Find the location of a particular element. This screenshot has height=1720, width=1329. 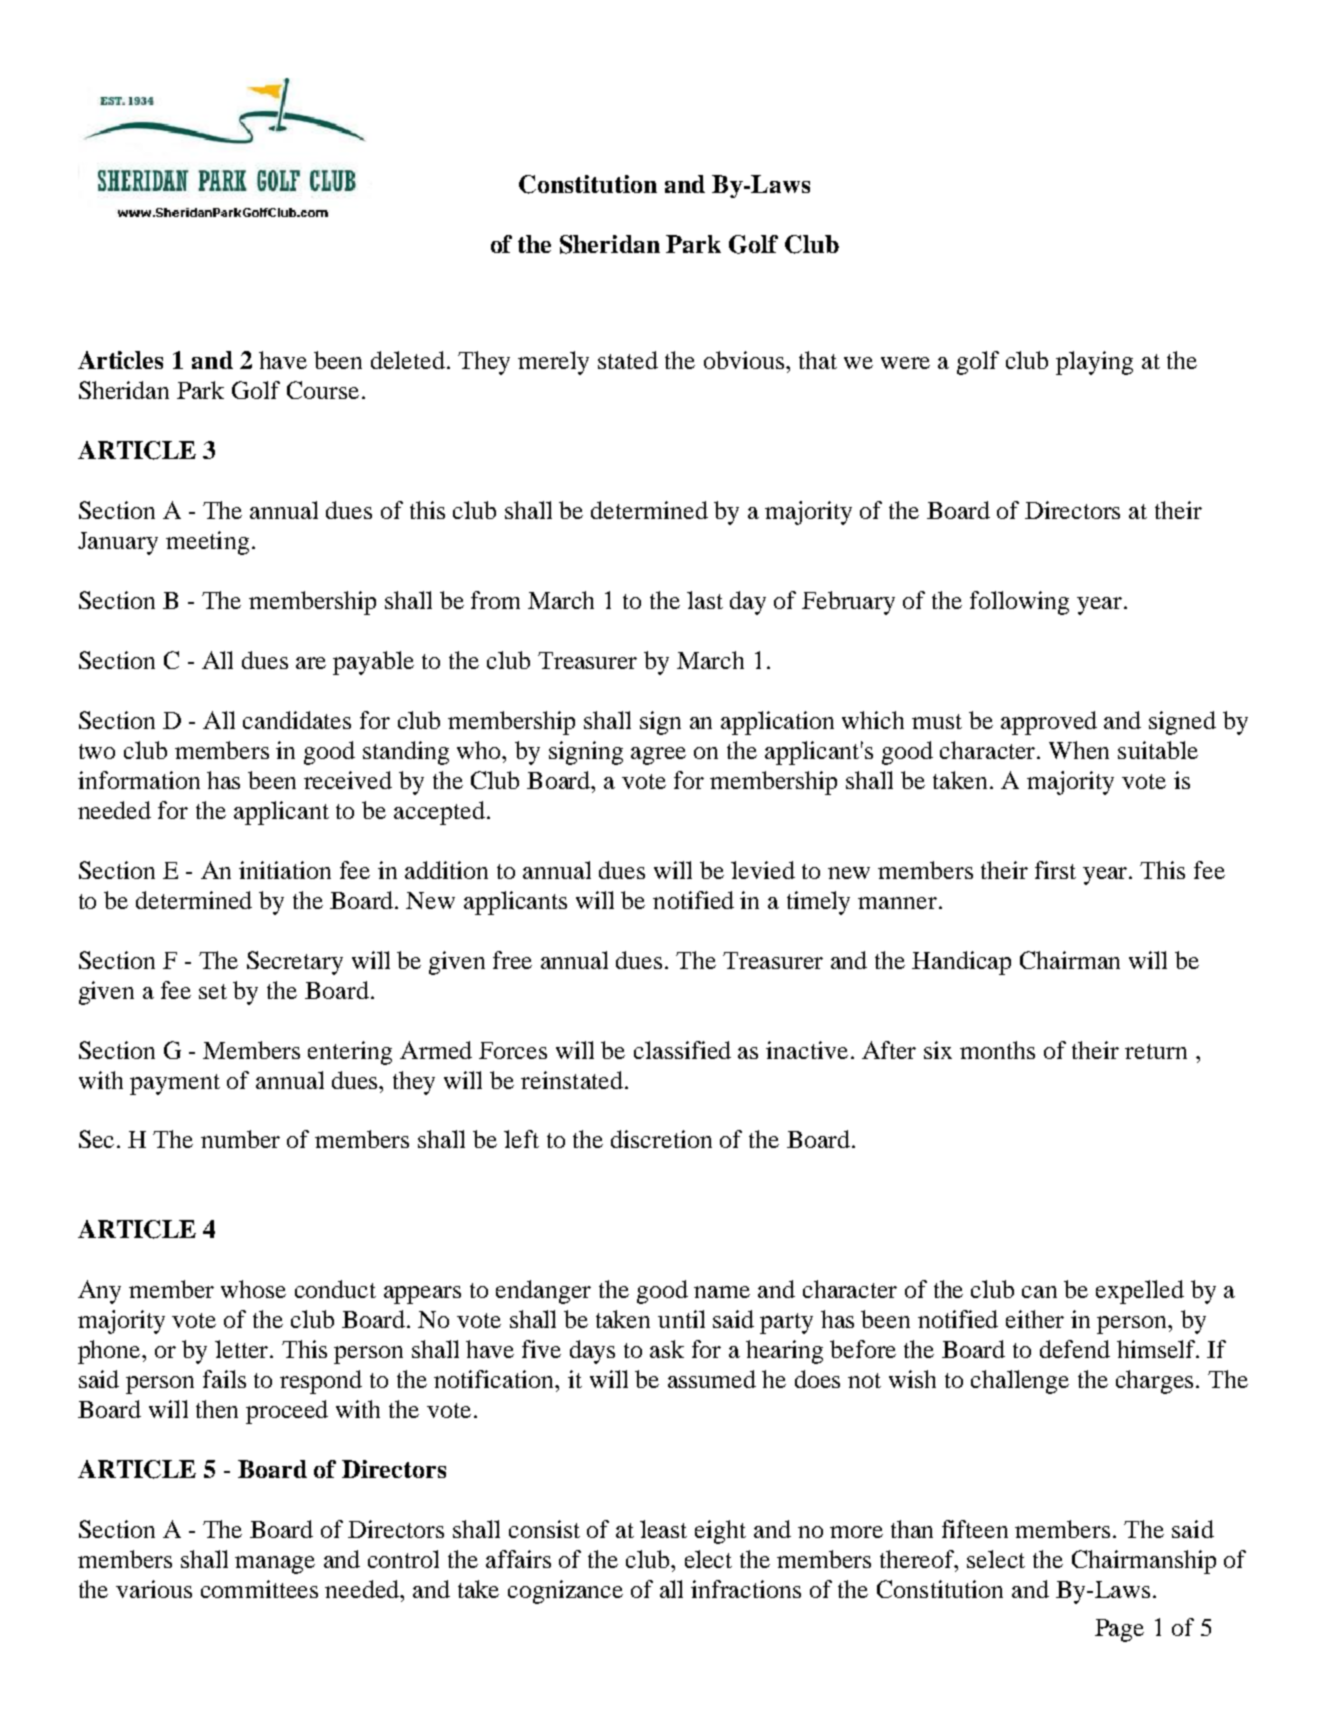

discretion is located at coordinates (661, 1139).
